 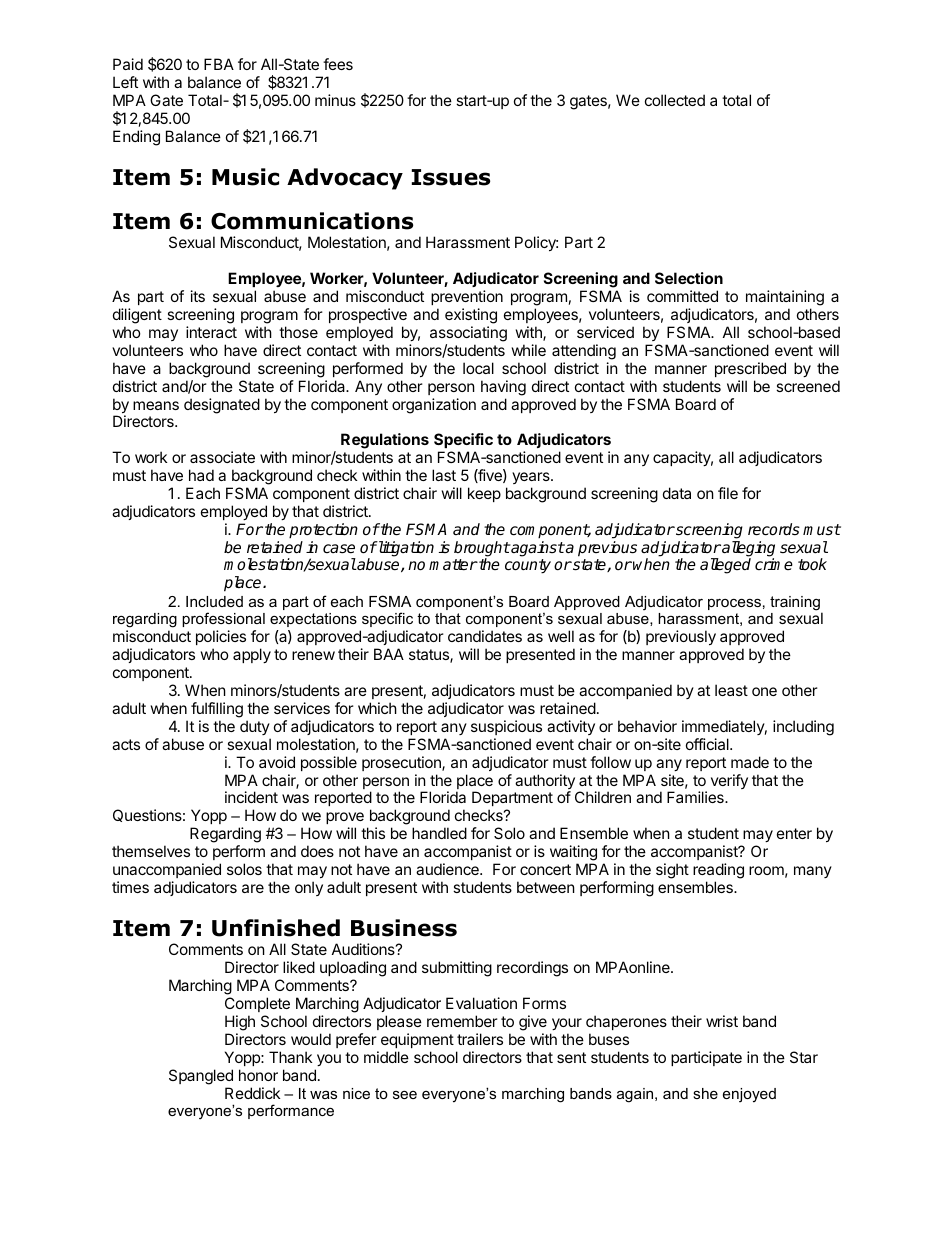 I want to click on Families, so click(x=696, y=797).
